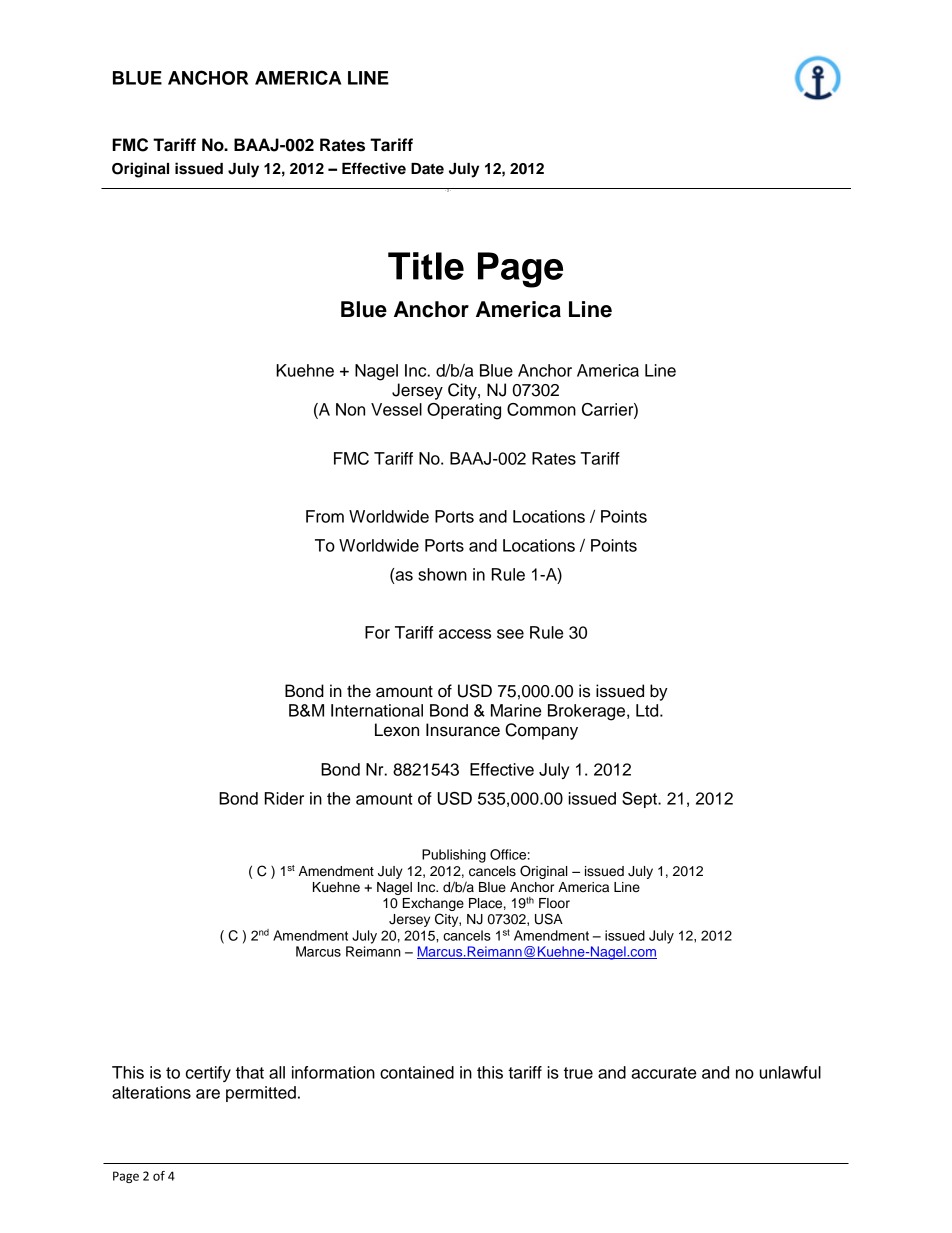 The image size is (952, 1233). What do you see at coordinates (377, 710) in the screenshot?
I see `International` at bounding box center [377, 710].
